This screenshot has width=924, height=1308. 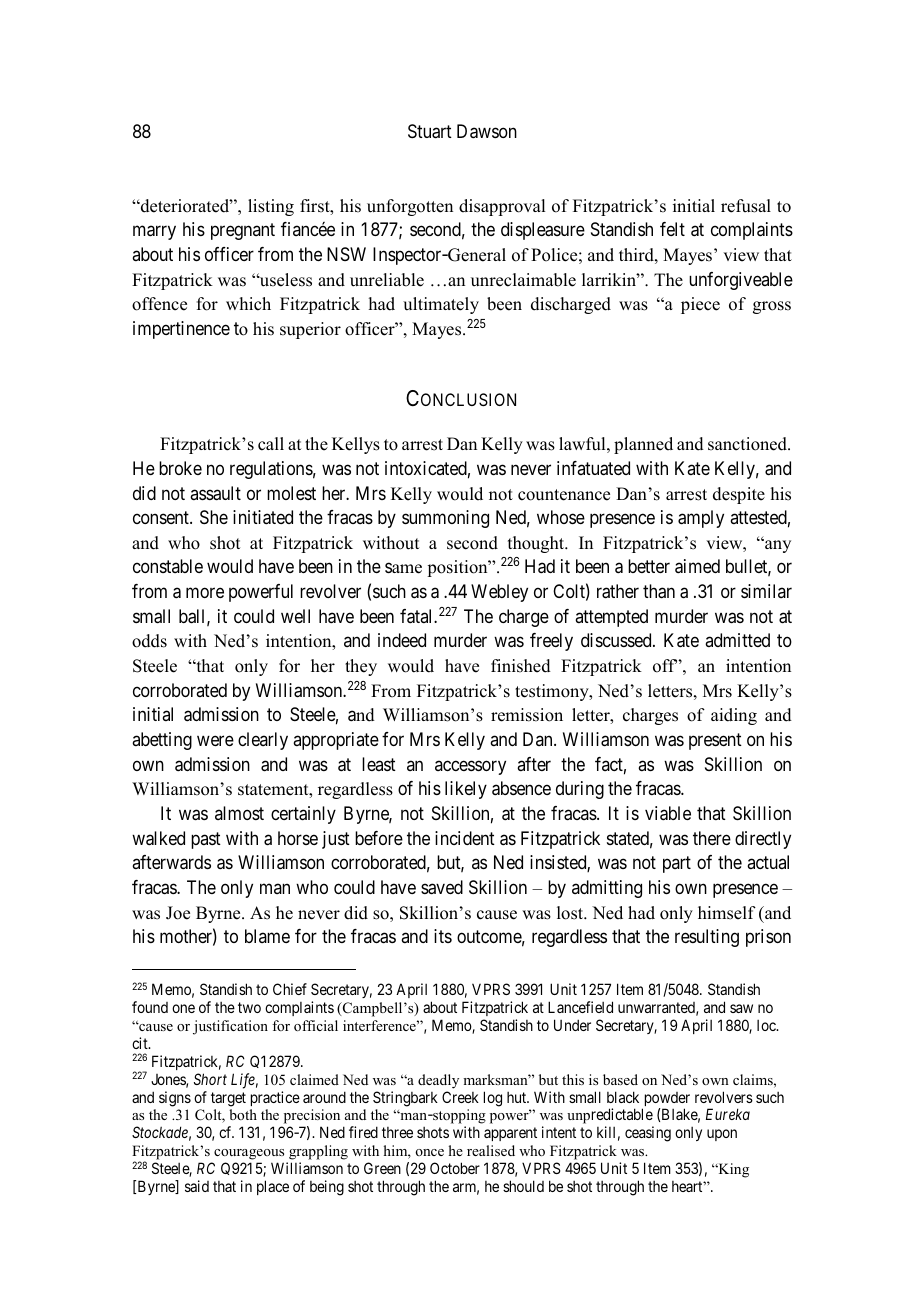 What do you see at coordinates (701, 519) in the screenshot?
I see `amply` at bounding box center [701, 519].
